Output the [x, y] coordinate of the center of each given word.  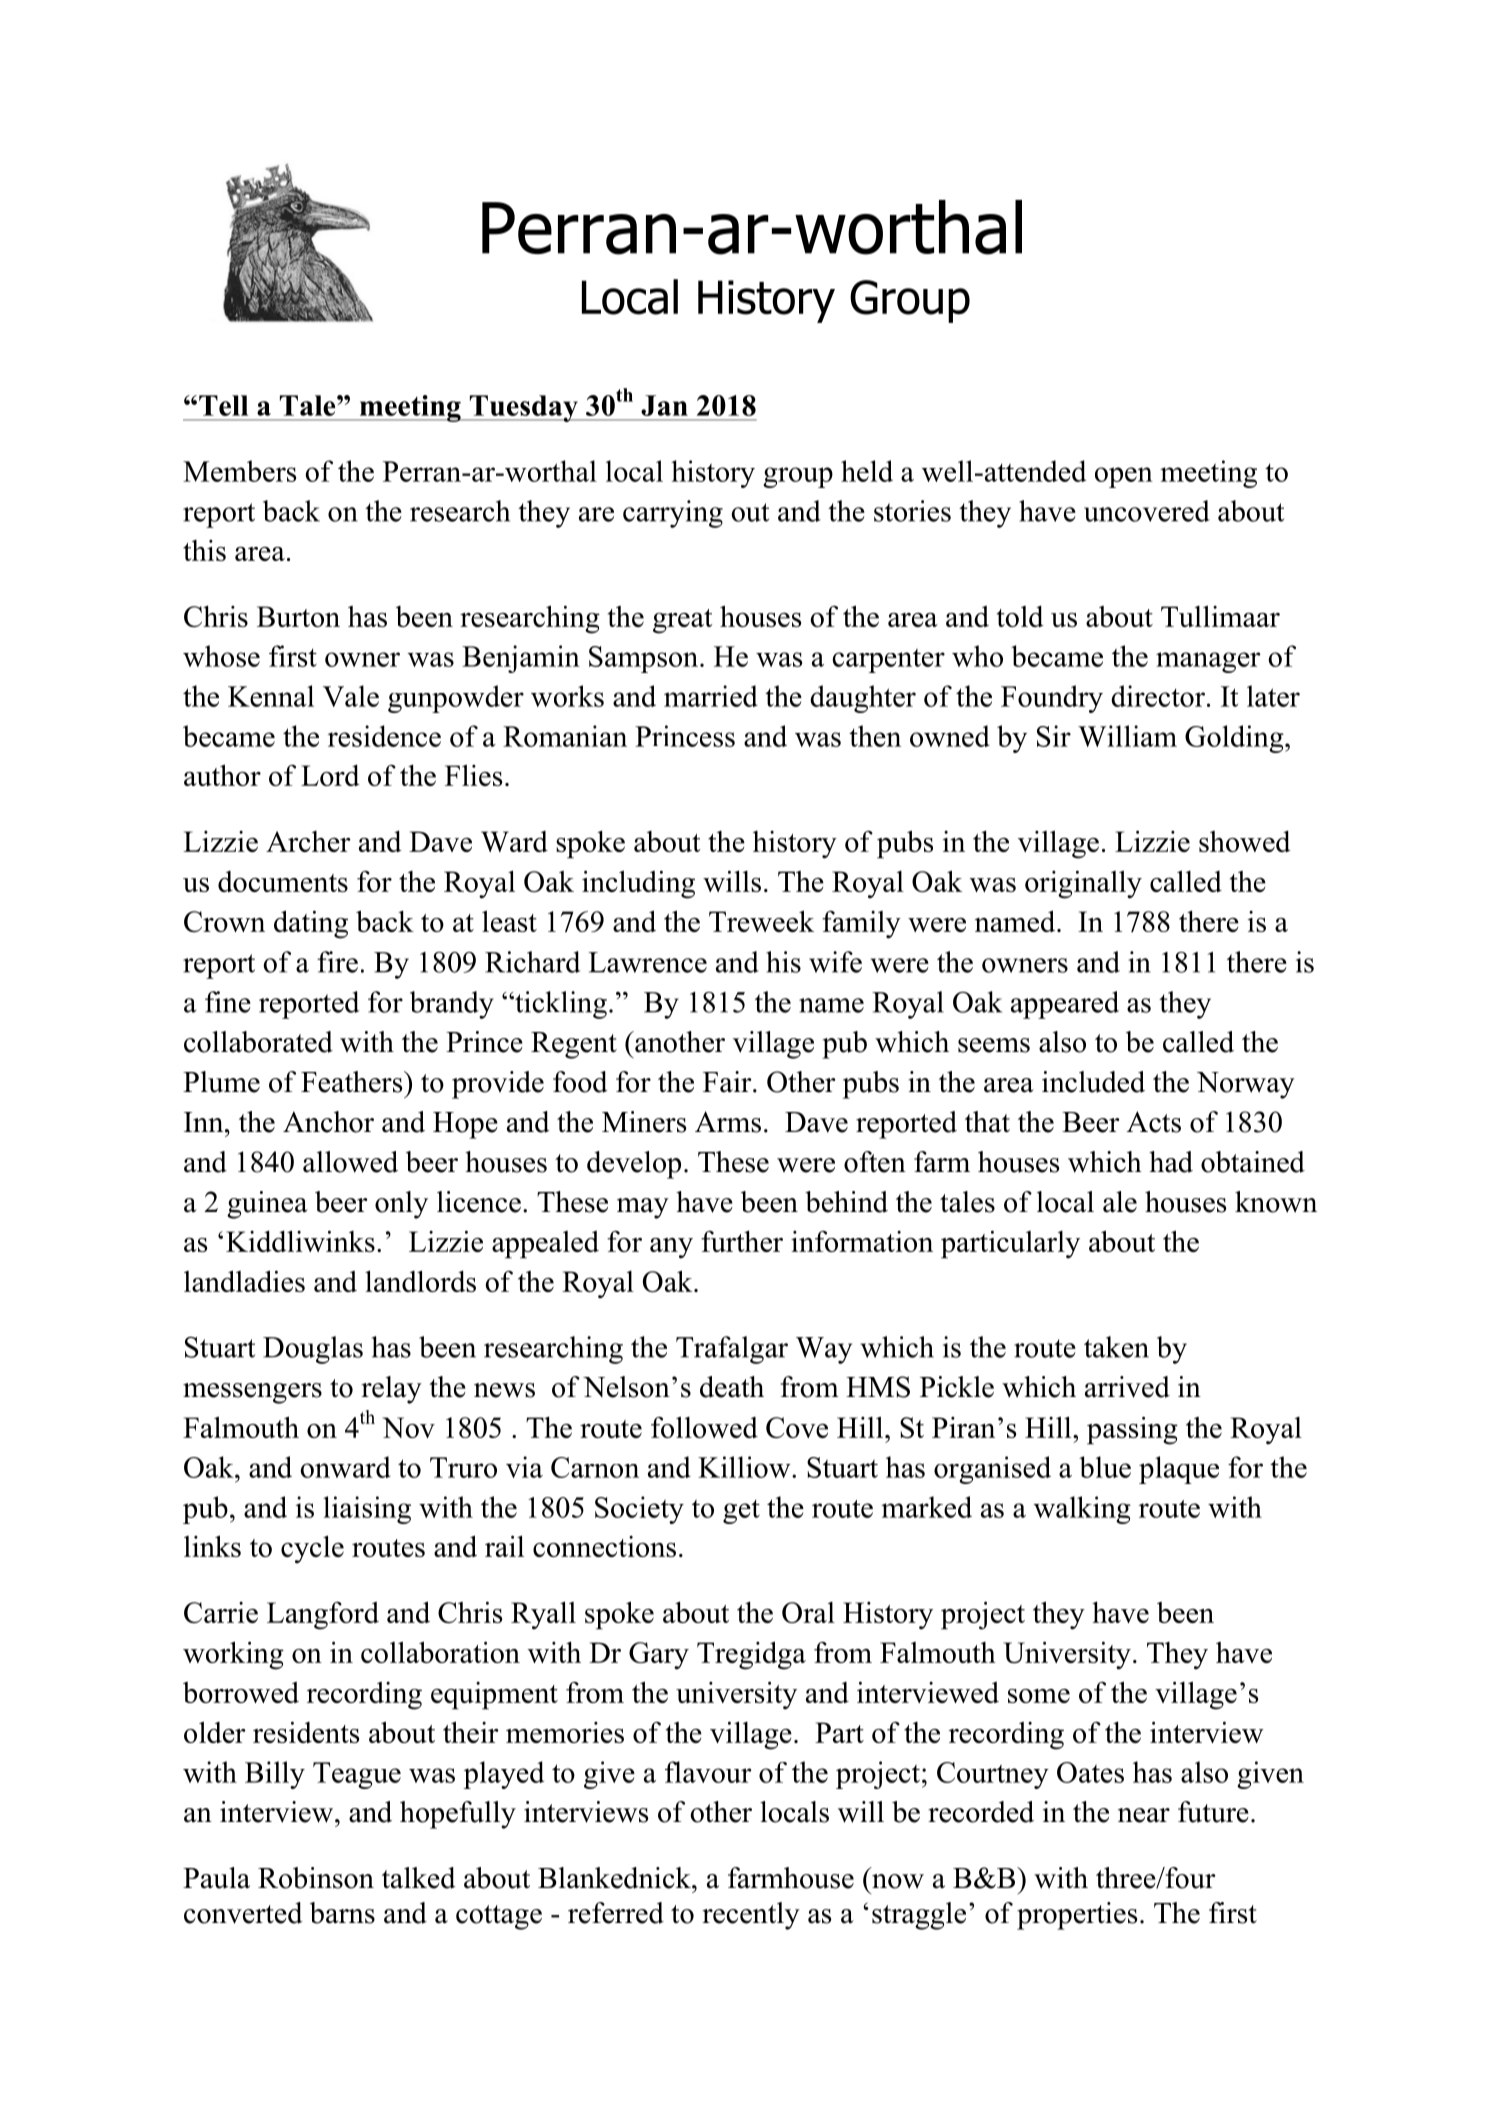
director [1158, 696]
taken [1116, 1347]
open [1124, 477]
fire [337, 962]
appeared [1065, 1005]
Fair [728, 1082]
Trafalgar [732, 1350]
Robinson [316, 1878]
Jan [664, 405]
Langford [323, 1615]
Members [239, 471]
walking [1082, 1510]
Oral [808, 1612]
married [711, 696]
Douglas [313, 1350]
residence [384, 736]
